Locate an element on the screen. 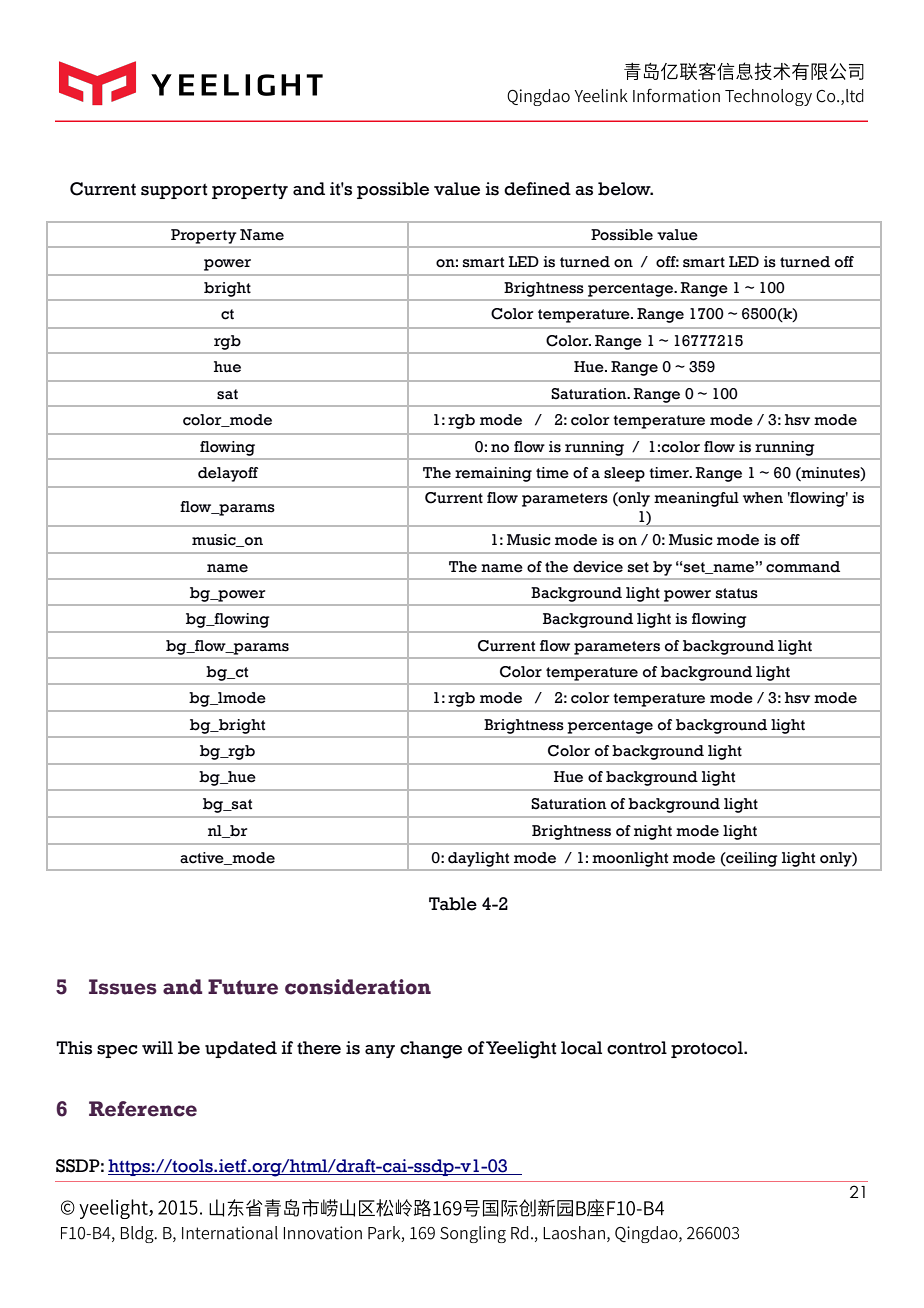 This screenshot has height=1308, width=924. status is located at coordinates (737, 593).
